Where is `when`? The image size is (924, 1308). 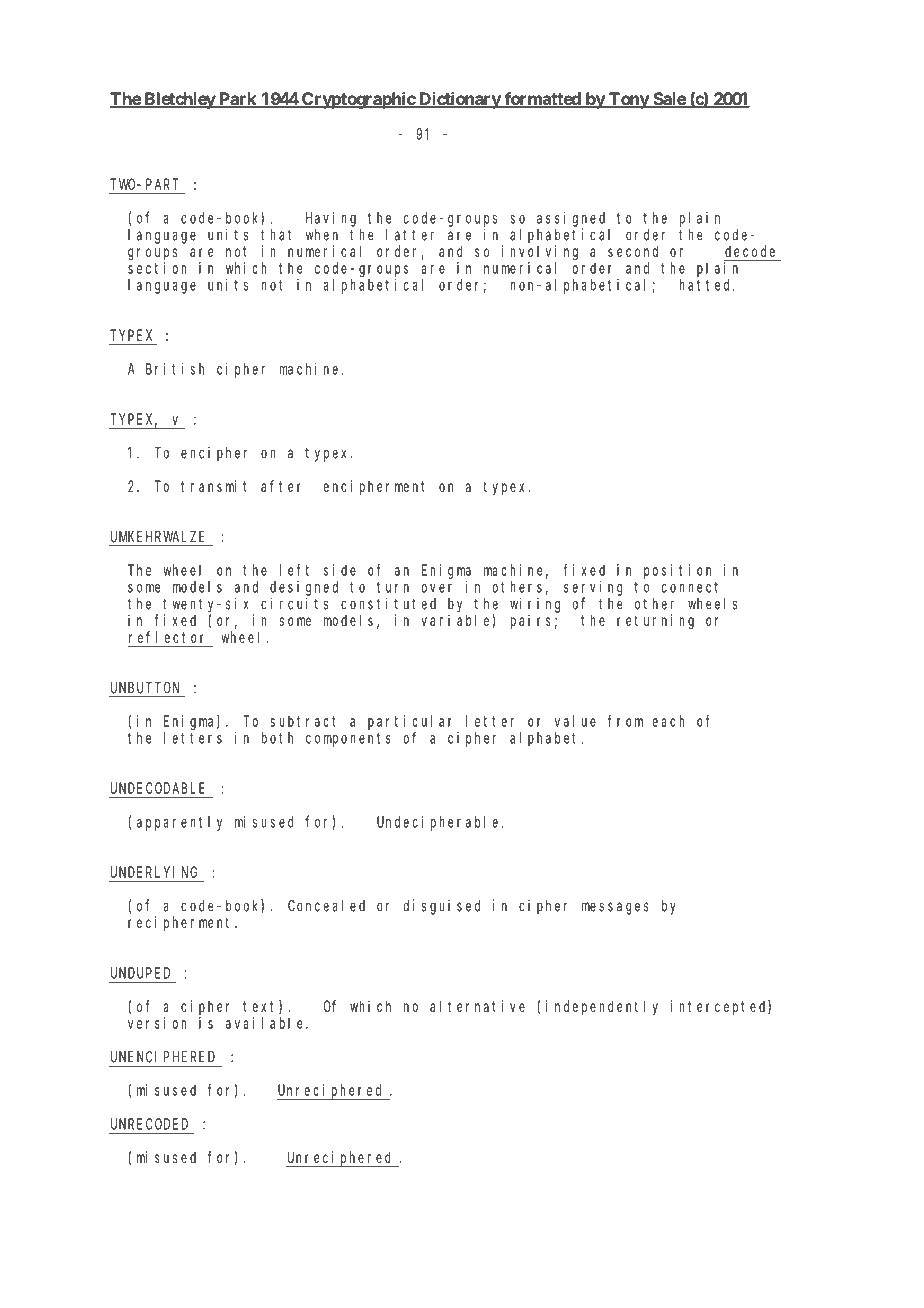
when is located at coordinates (322, 235).
